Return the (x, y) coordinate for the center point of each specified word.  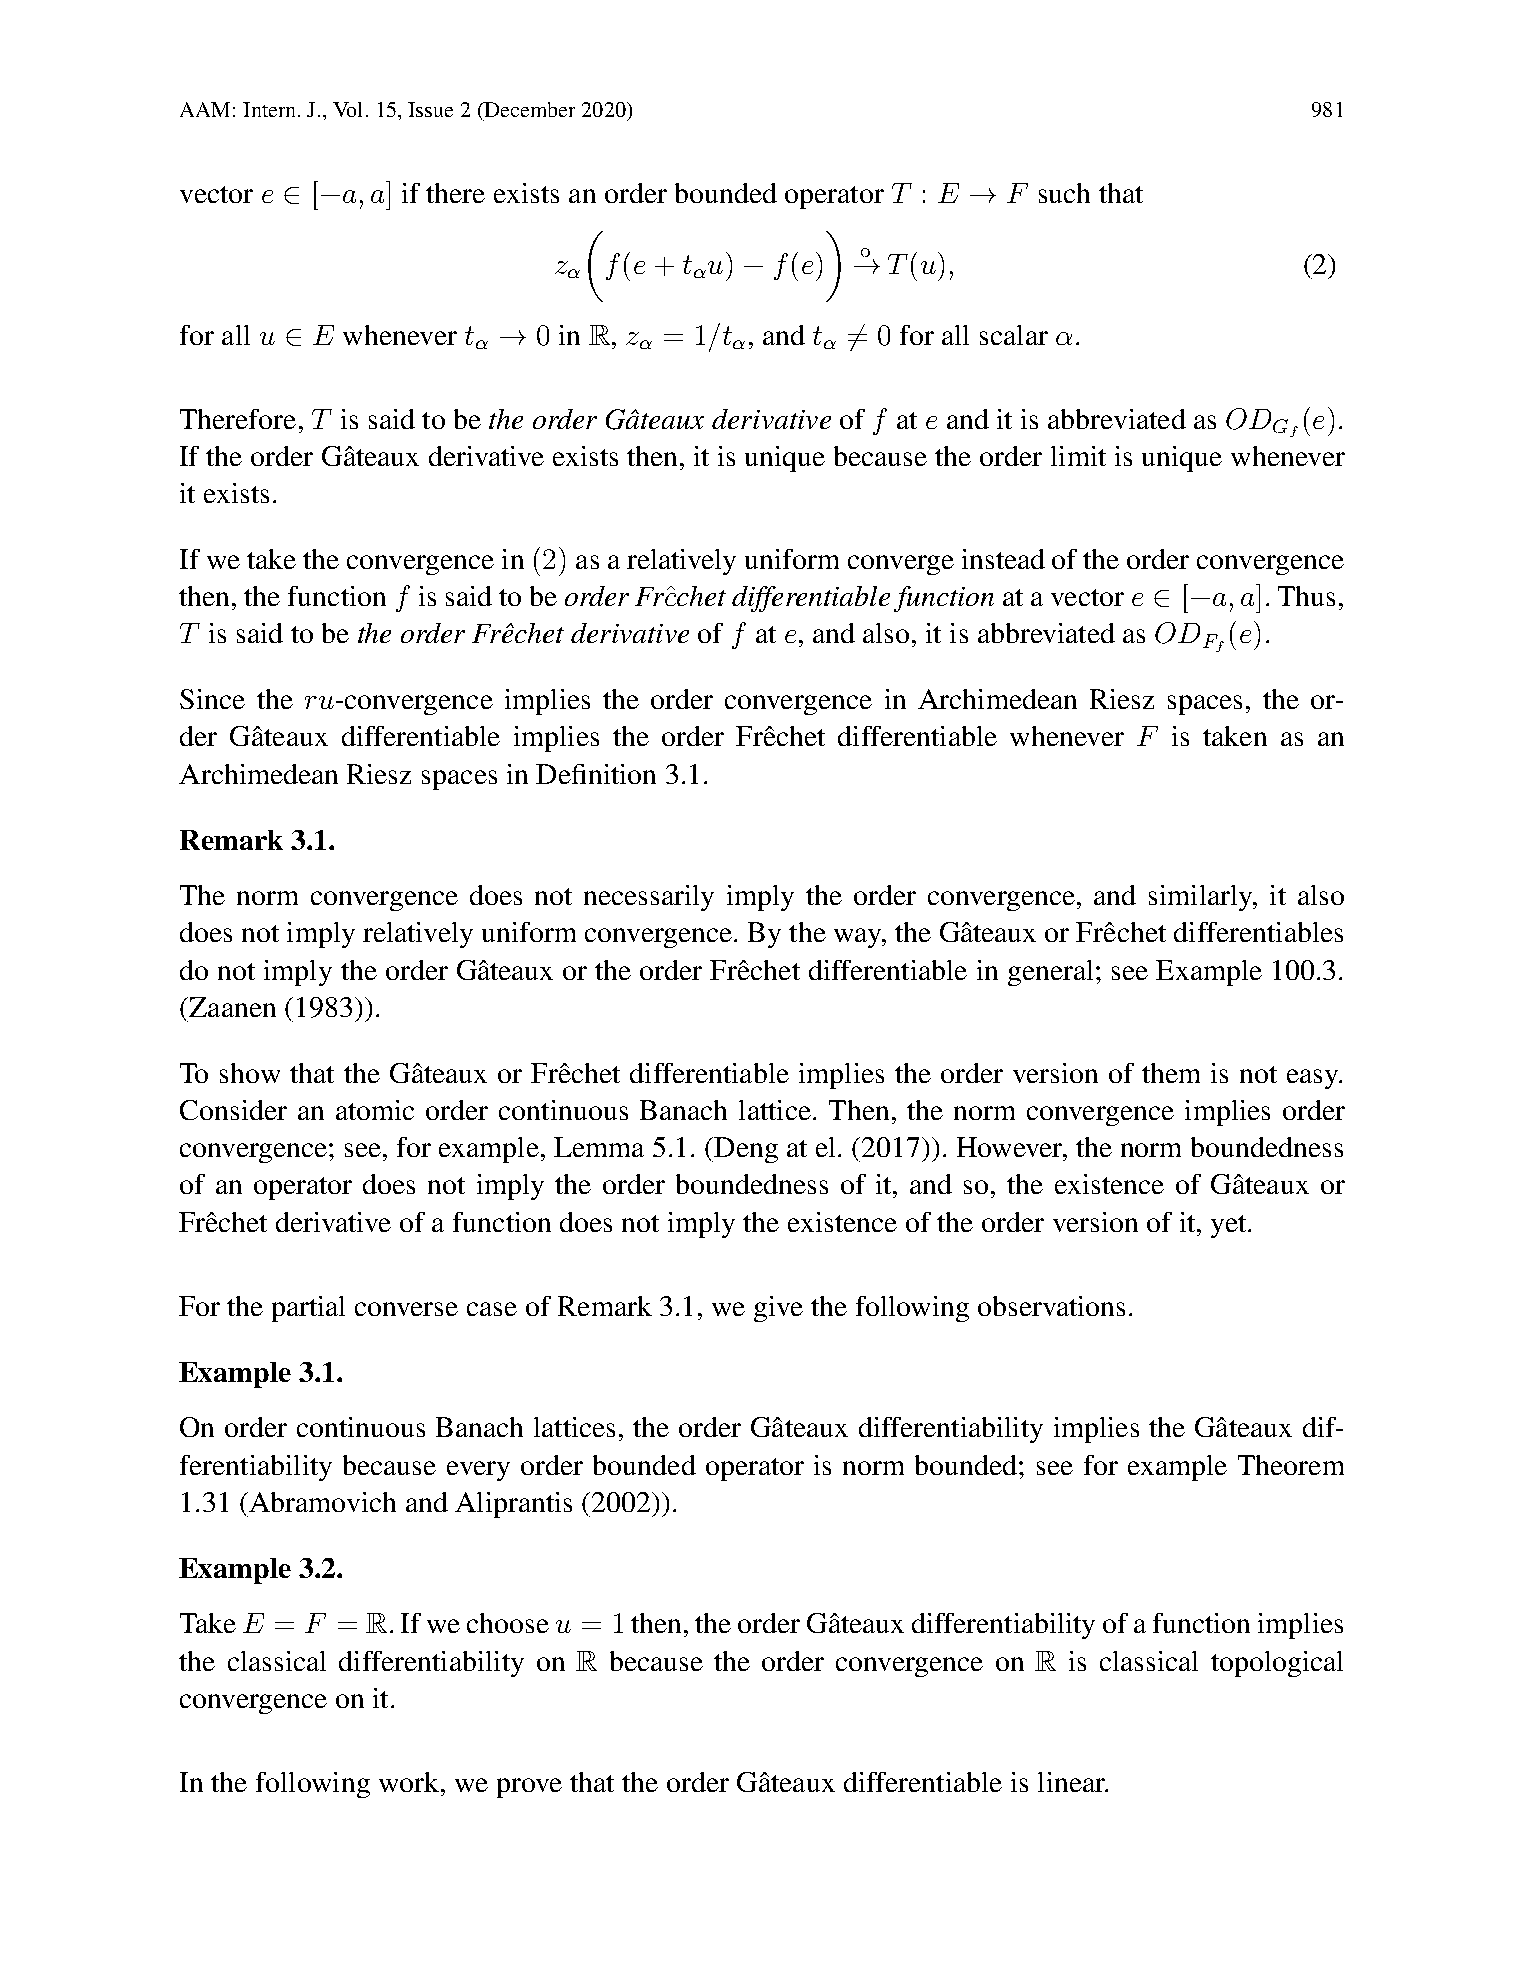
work (409, 1782)
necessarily (649, 898)
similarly (1202, 898)
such (1064, 193)
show (250, 1073)
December (528, 109)
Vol (347, 109)
